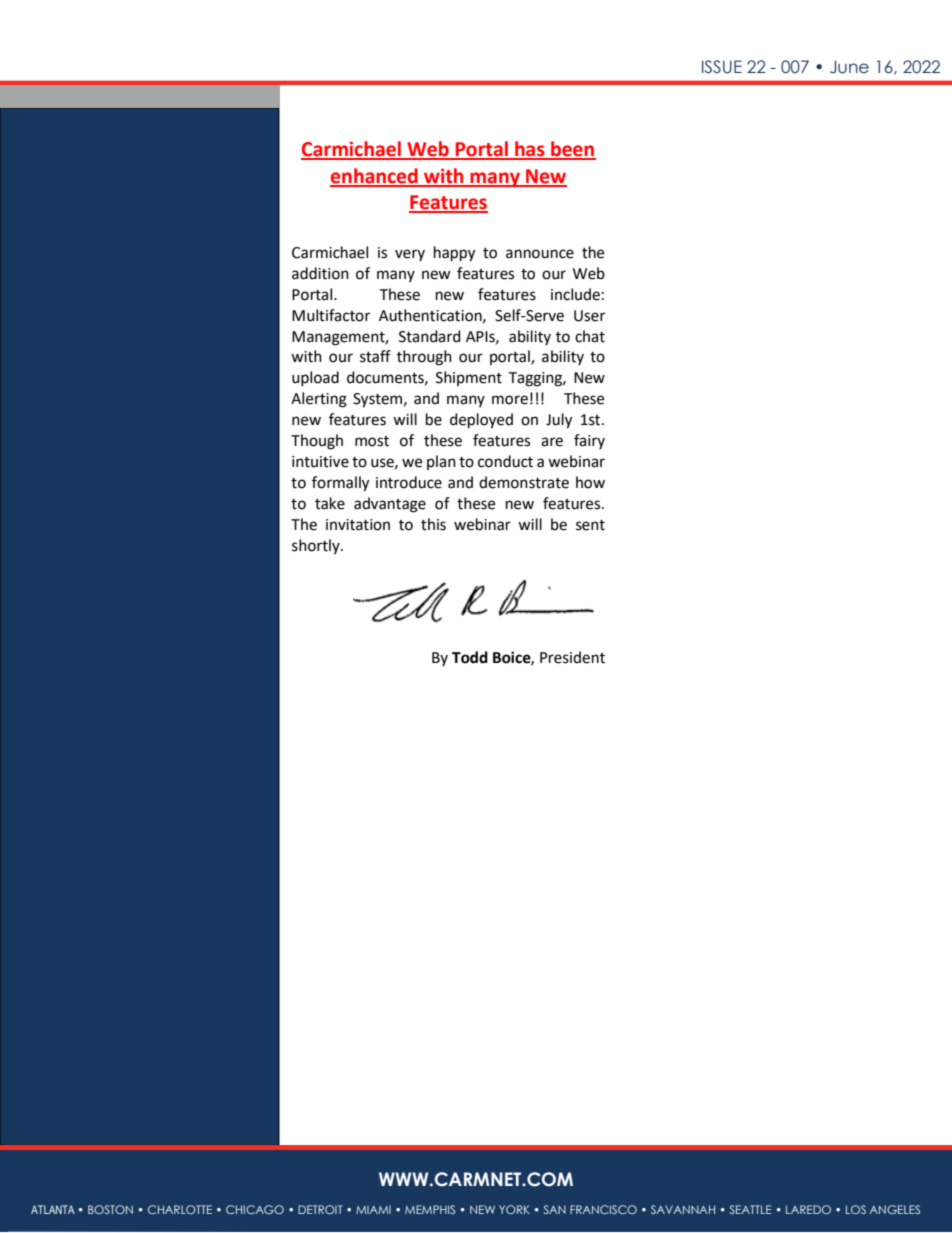  Describe the element at coordinates (590, 525) in the document. I see `sent` at that location.
